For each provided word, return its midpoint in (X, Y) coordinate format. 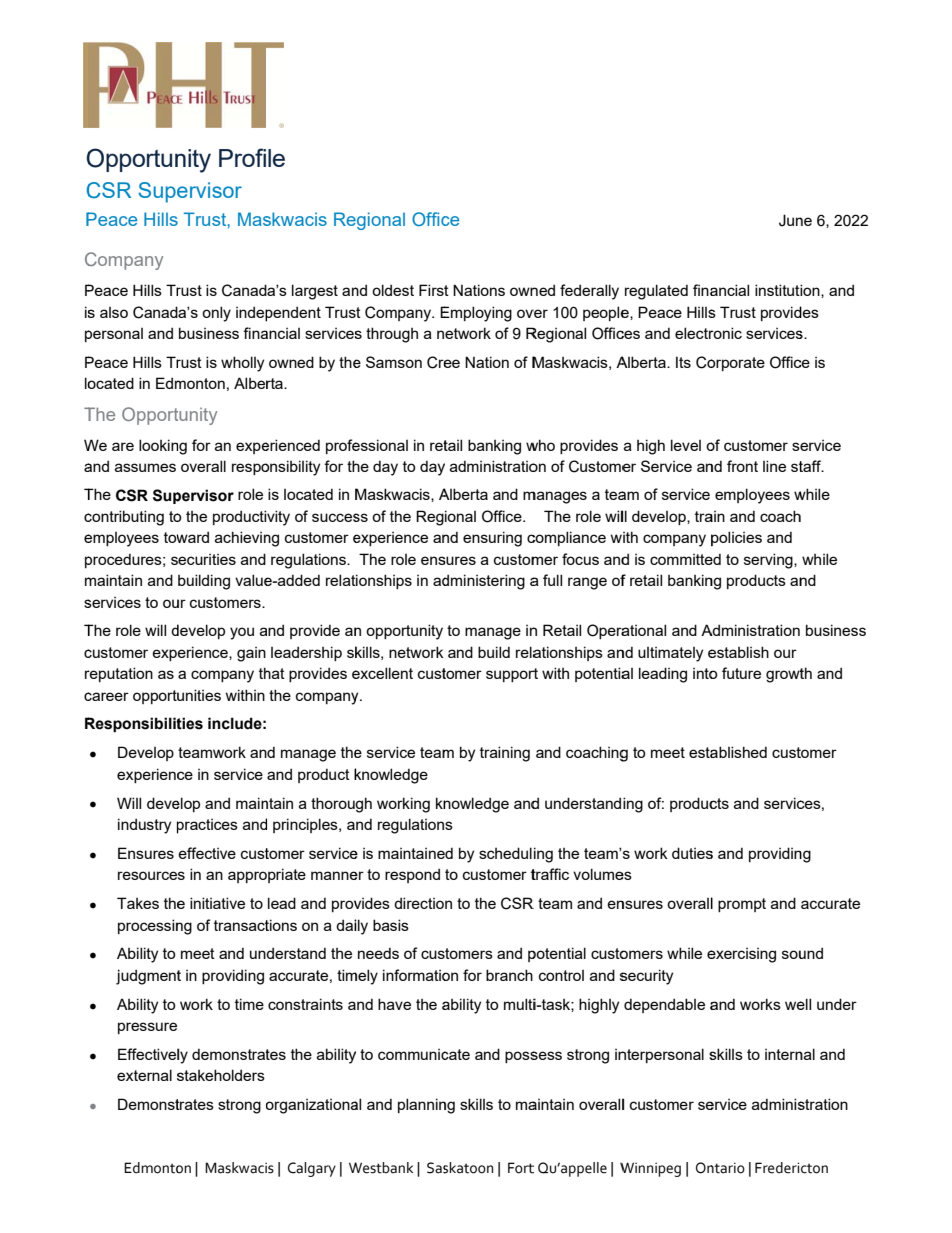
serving (769, 561)
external (144, 1075)
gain (251, 654)
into (705, 673)
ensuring (492, 539)
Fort (521, 1168)
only (216, 314)
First (434, 290)
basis (391, 925)
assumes (145, 467)
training (505, 754)
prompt (742, 905)
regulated (656, 292)
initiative (217, 903)
